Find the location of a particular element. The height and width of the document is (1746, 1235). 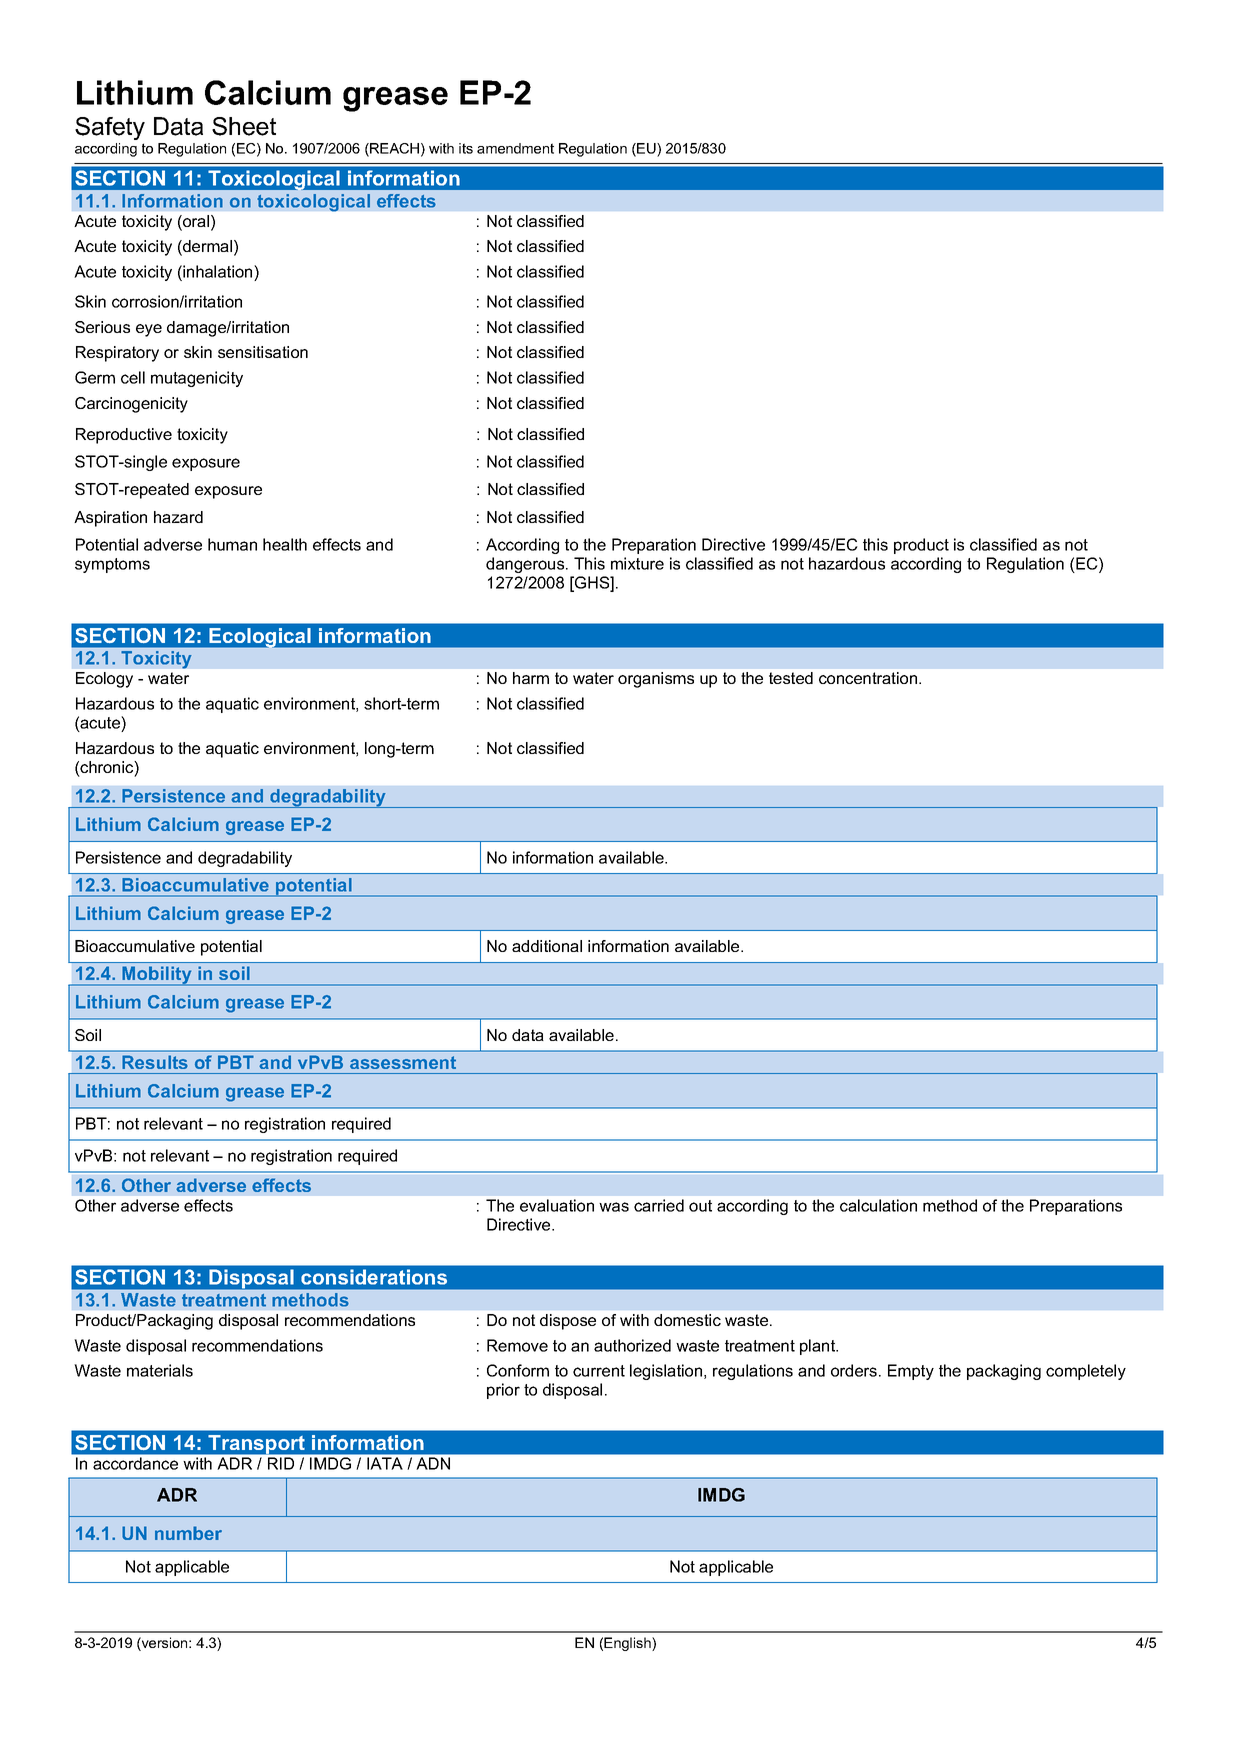

Sheet is located at coordinates (244, 126).
